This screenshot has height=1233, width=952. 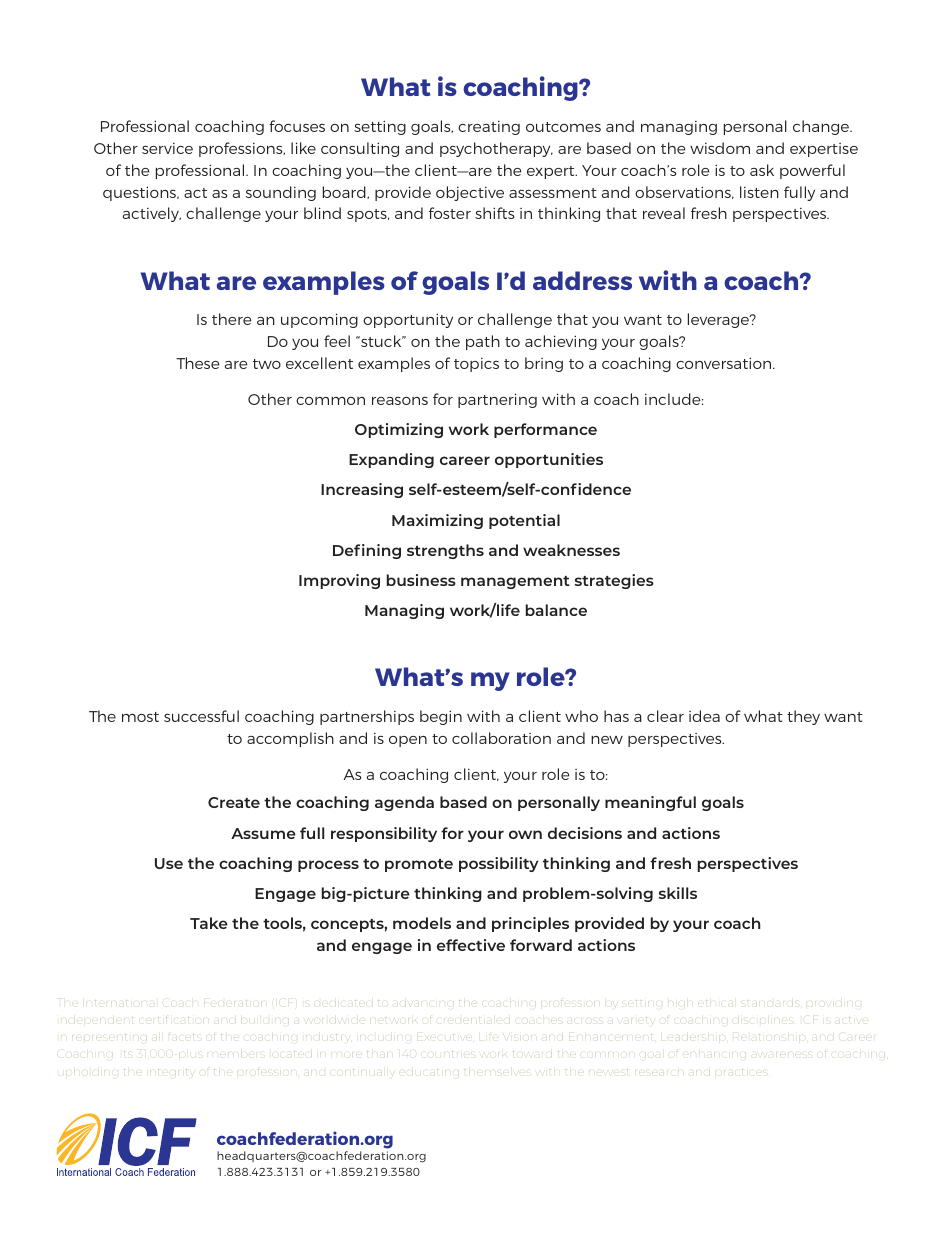 What do you see at coordinates (720, 148) in the screenshot?
I see `wisdom` at bounding box center [720, 148].
